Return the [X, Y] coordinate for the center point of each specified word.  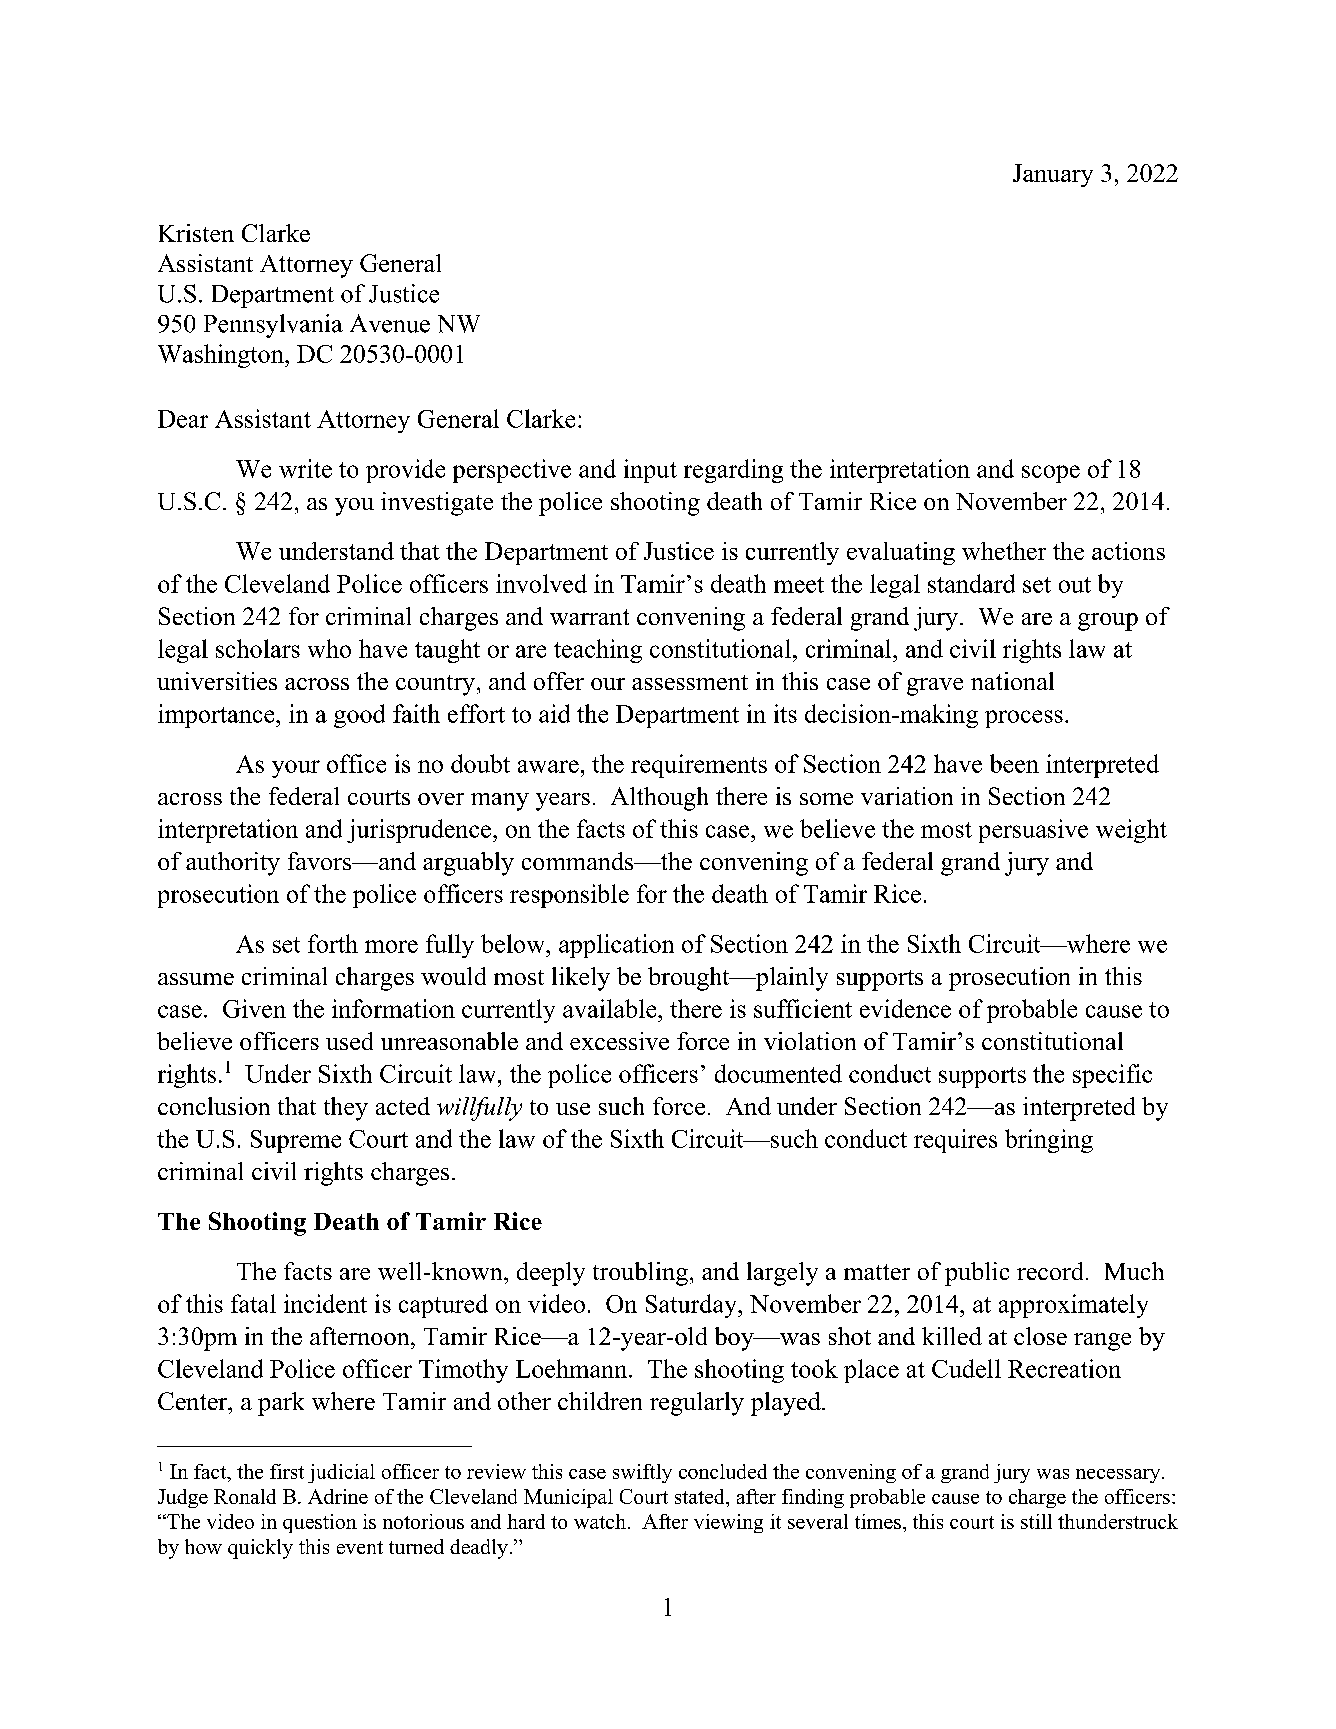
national [1012, 681]
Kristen [196, 233]
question [320, 1523]
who [329, 648]
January [1053, 175]
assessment [690, 682]
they [346, 1109]
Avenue [390, 323]
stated [701, 1496]
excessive [619, 1041]
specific [1112, 1076]
